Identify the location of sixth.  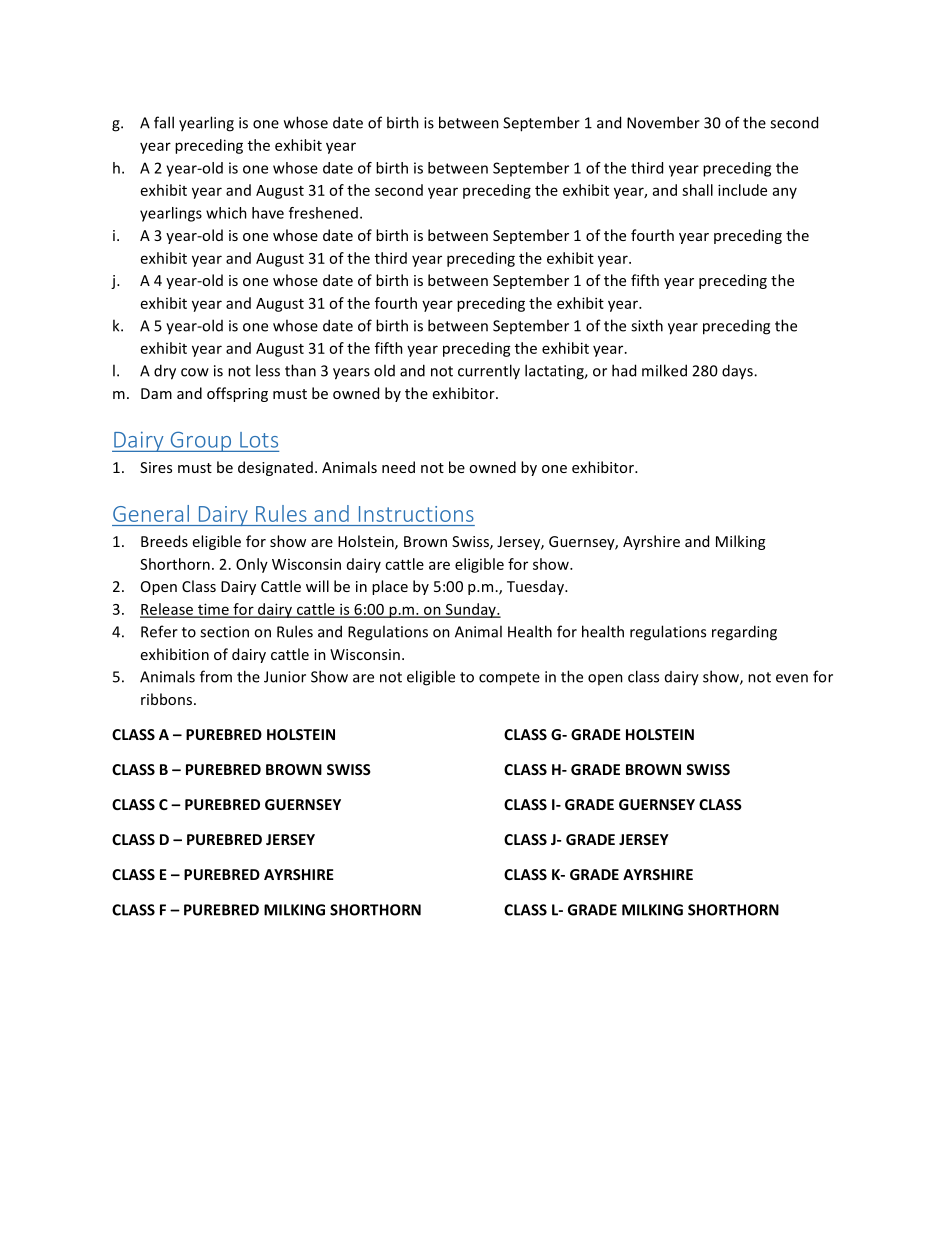
(647, 325).
